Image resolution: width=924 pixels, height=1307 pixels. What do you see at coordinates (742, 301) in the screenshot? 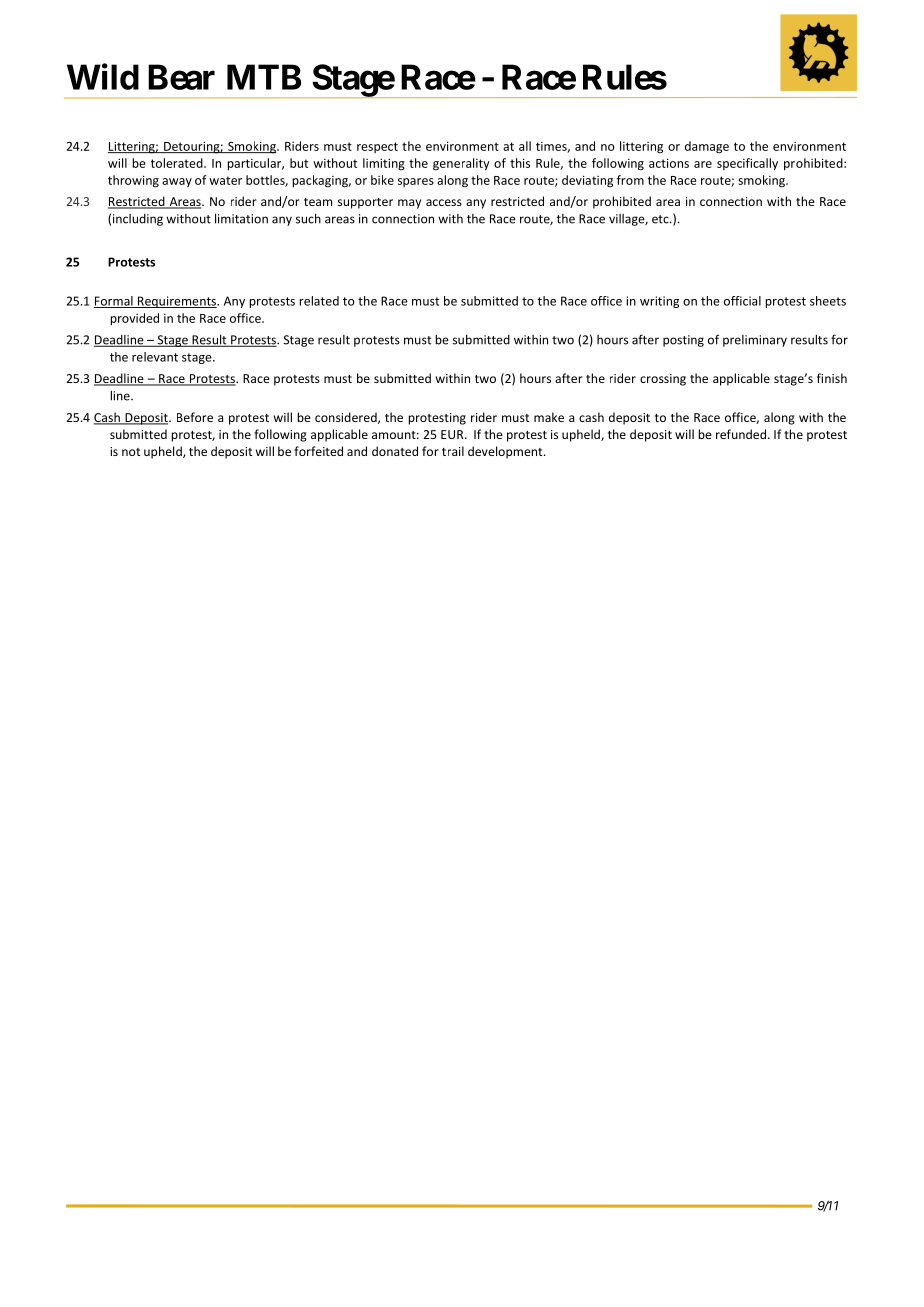
I see `official` at bounding box center [742, 301].
